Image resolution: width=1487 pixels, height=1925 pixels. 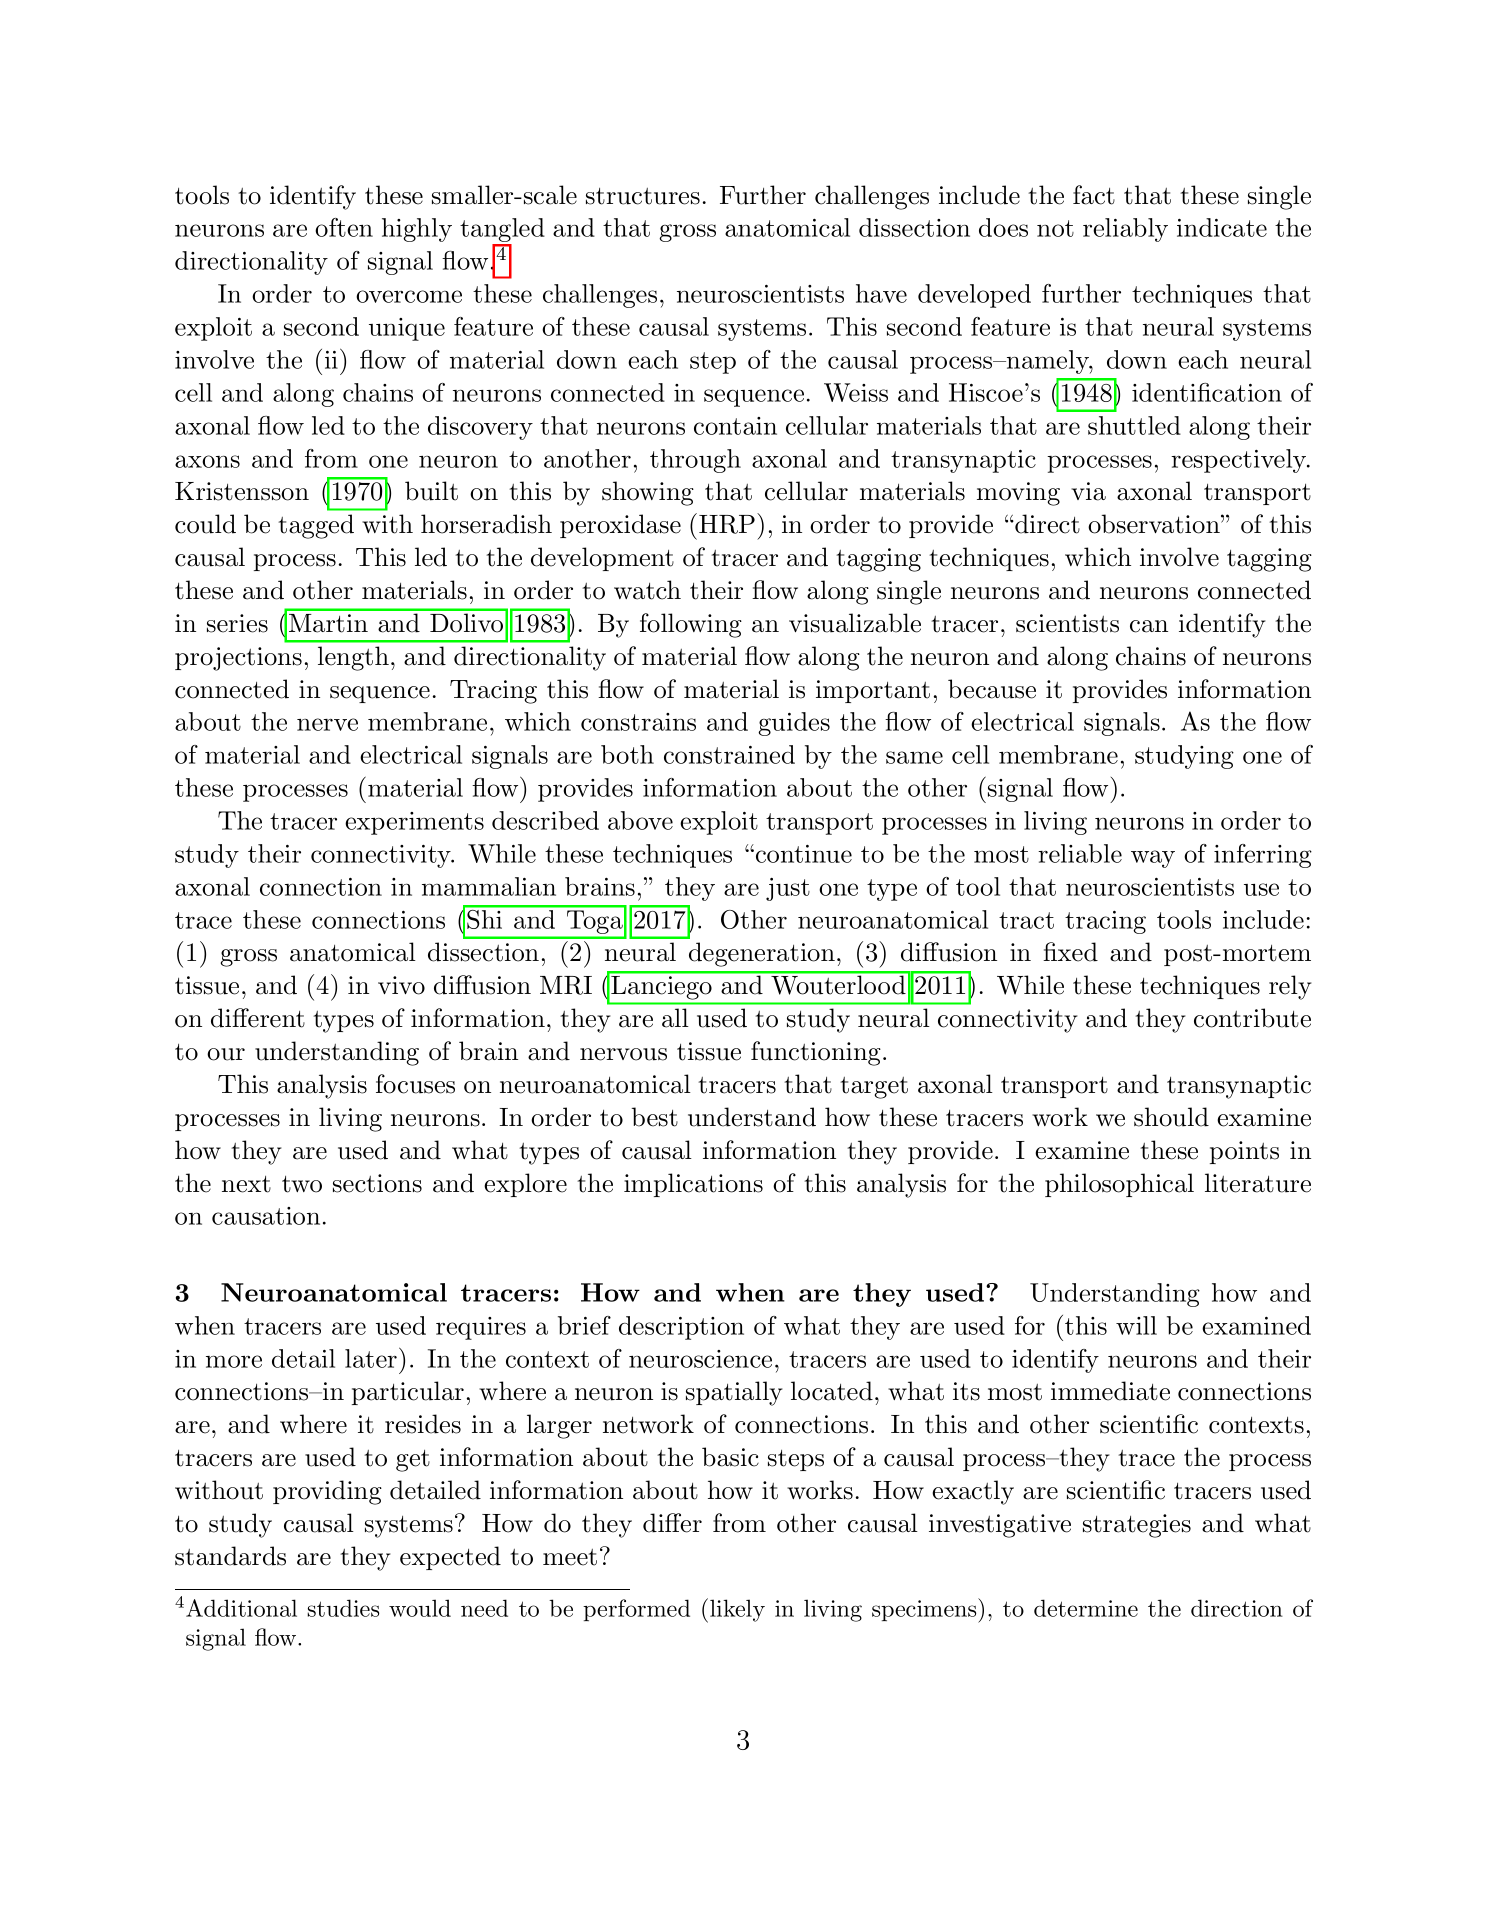 I want to click on studies, so click(x=343, y=1608).
